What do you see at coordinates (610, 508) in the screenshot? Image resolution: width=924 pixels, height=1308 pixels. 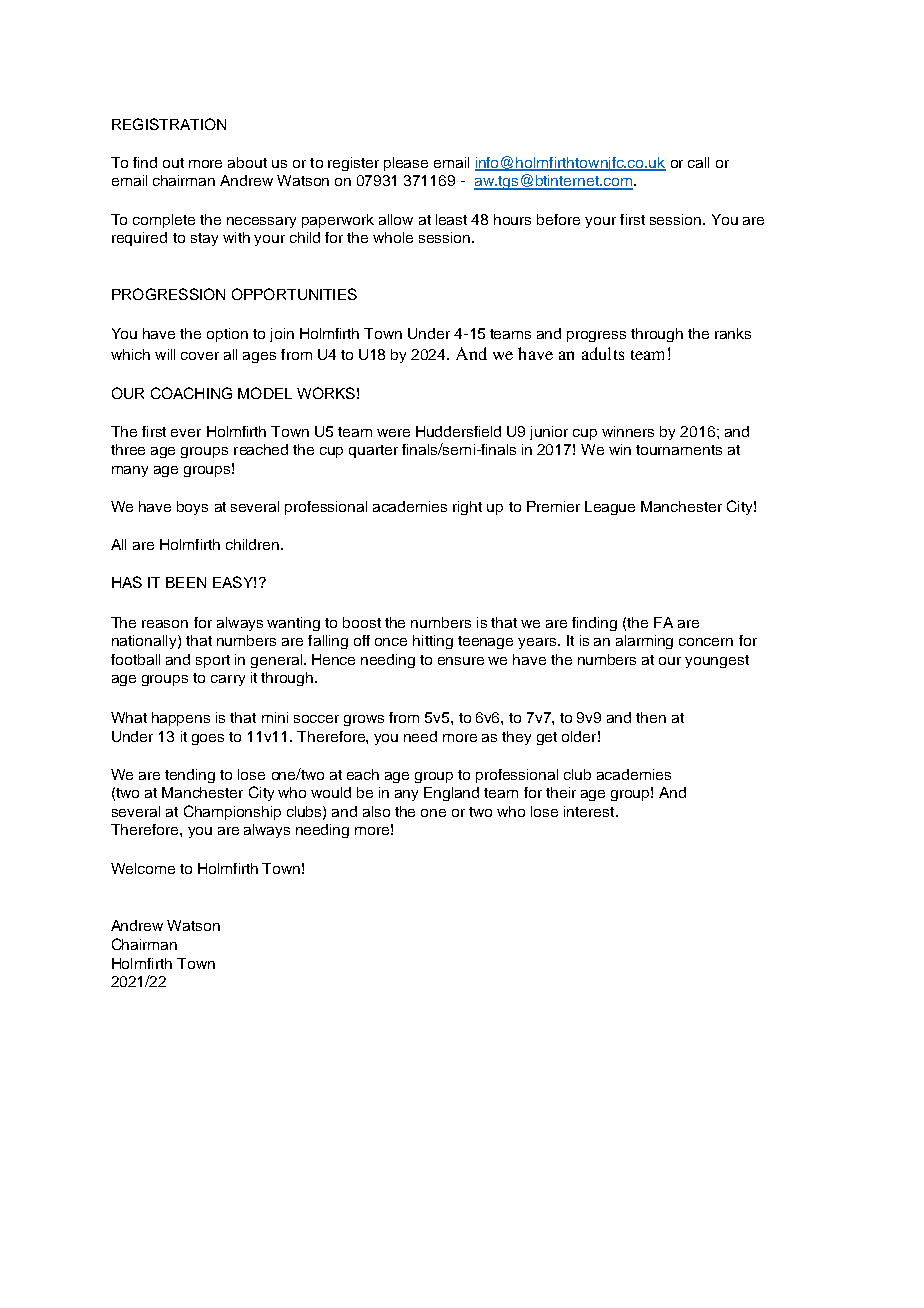 I see `League` at bounding box center [610, 508].
